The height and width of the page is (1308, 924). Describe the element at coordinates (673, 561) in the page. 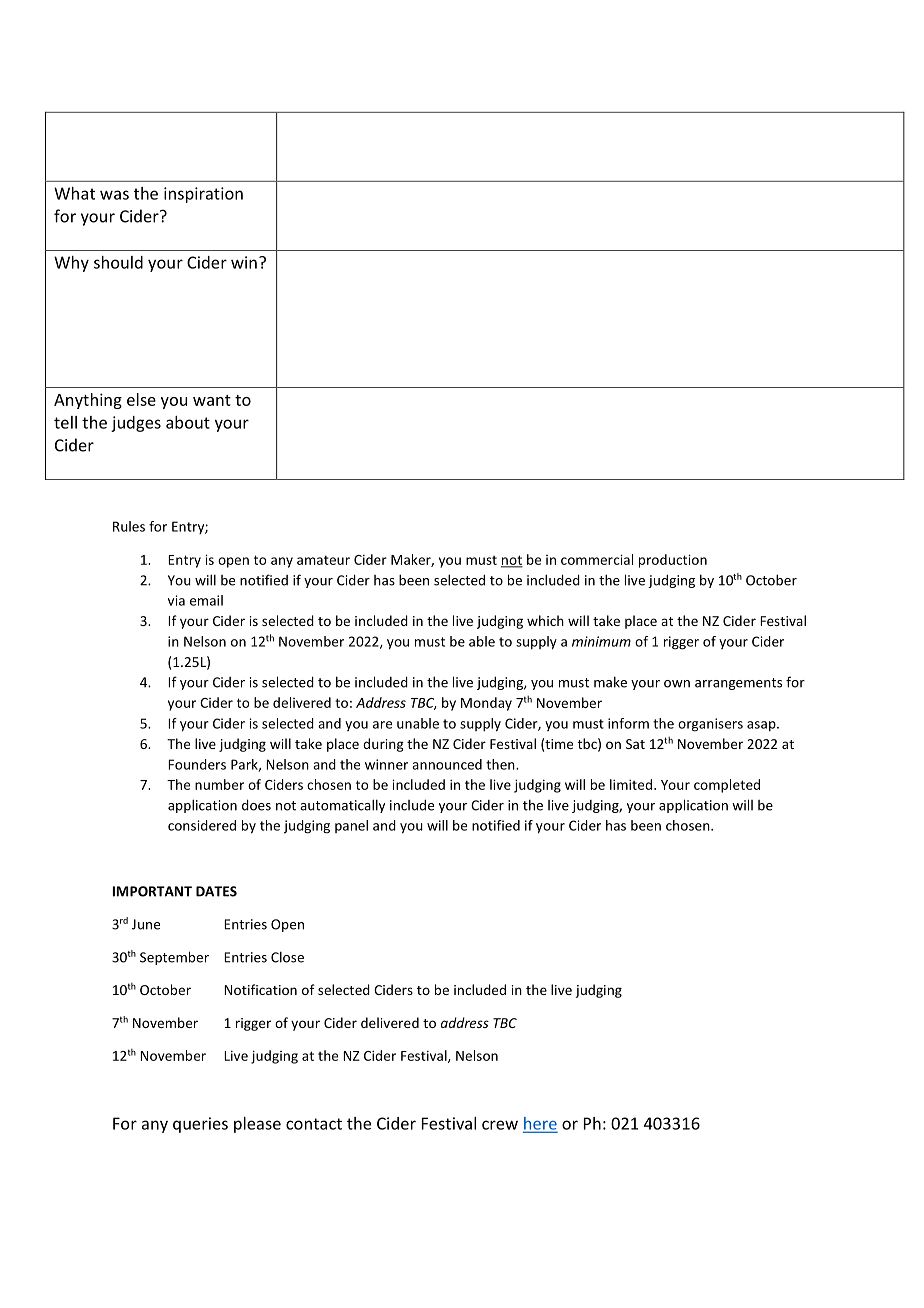

I see `production` at that location.
